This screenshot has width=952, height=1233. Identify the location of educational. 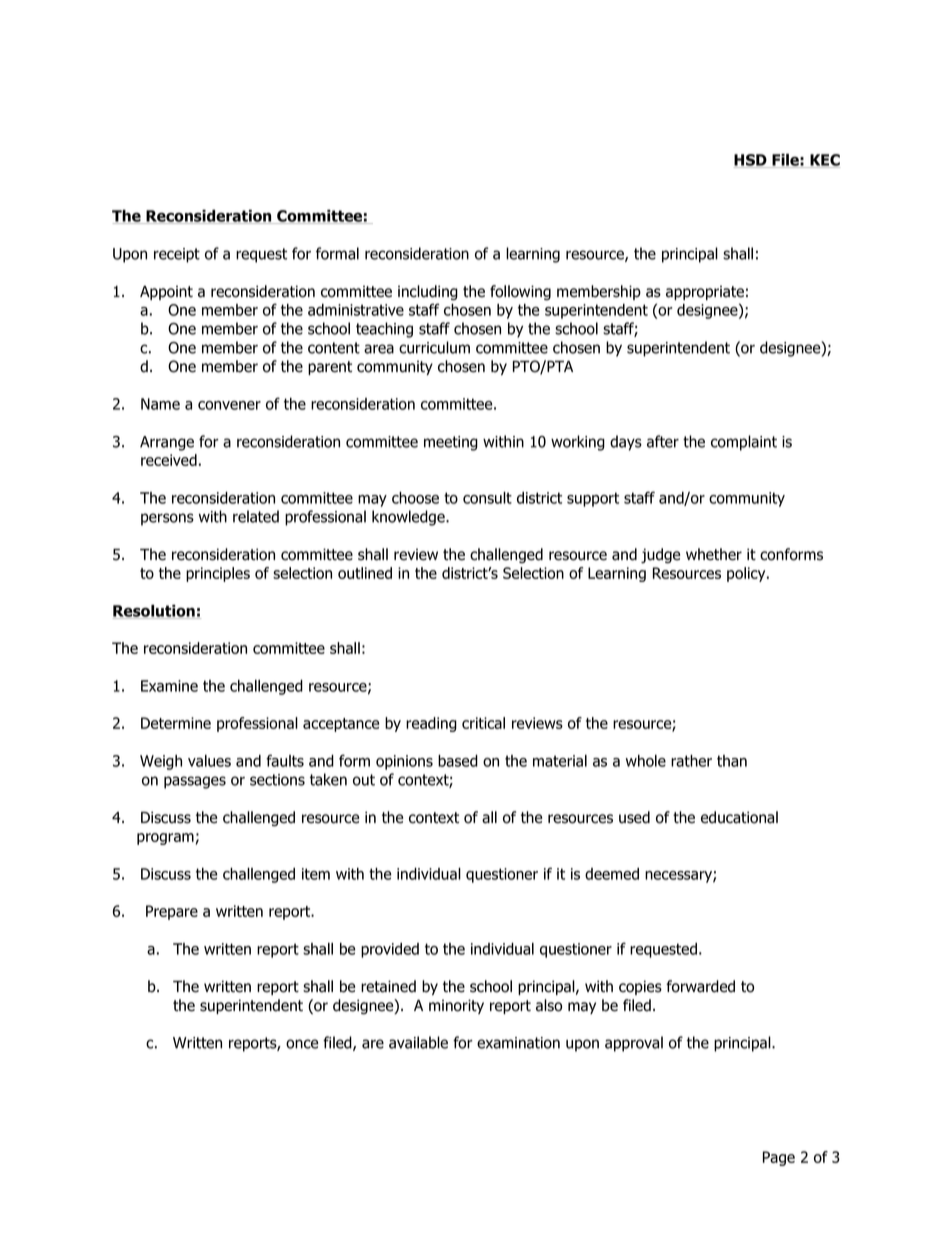
(739, 817).
